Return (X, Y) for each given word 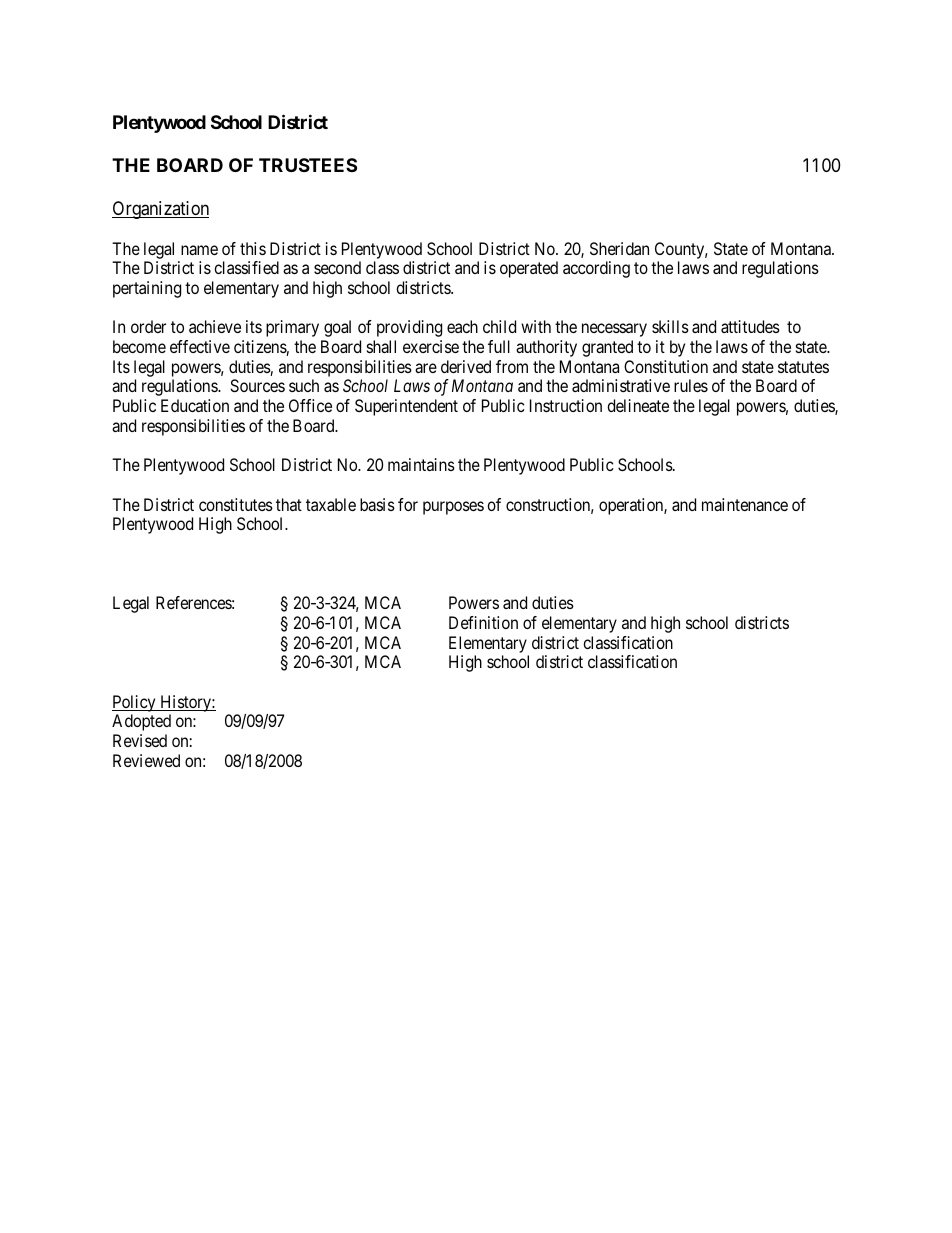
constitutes (236, 504)
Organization (160, 210)
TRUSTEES (308, 165)
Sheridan (619, 248)
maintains (421, 464)
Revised (140, 740)
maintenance (745, 504)
